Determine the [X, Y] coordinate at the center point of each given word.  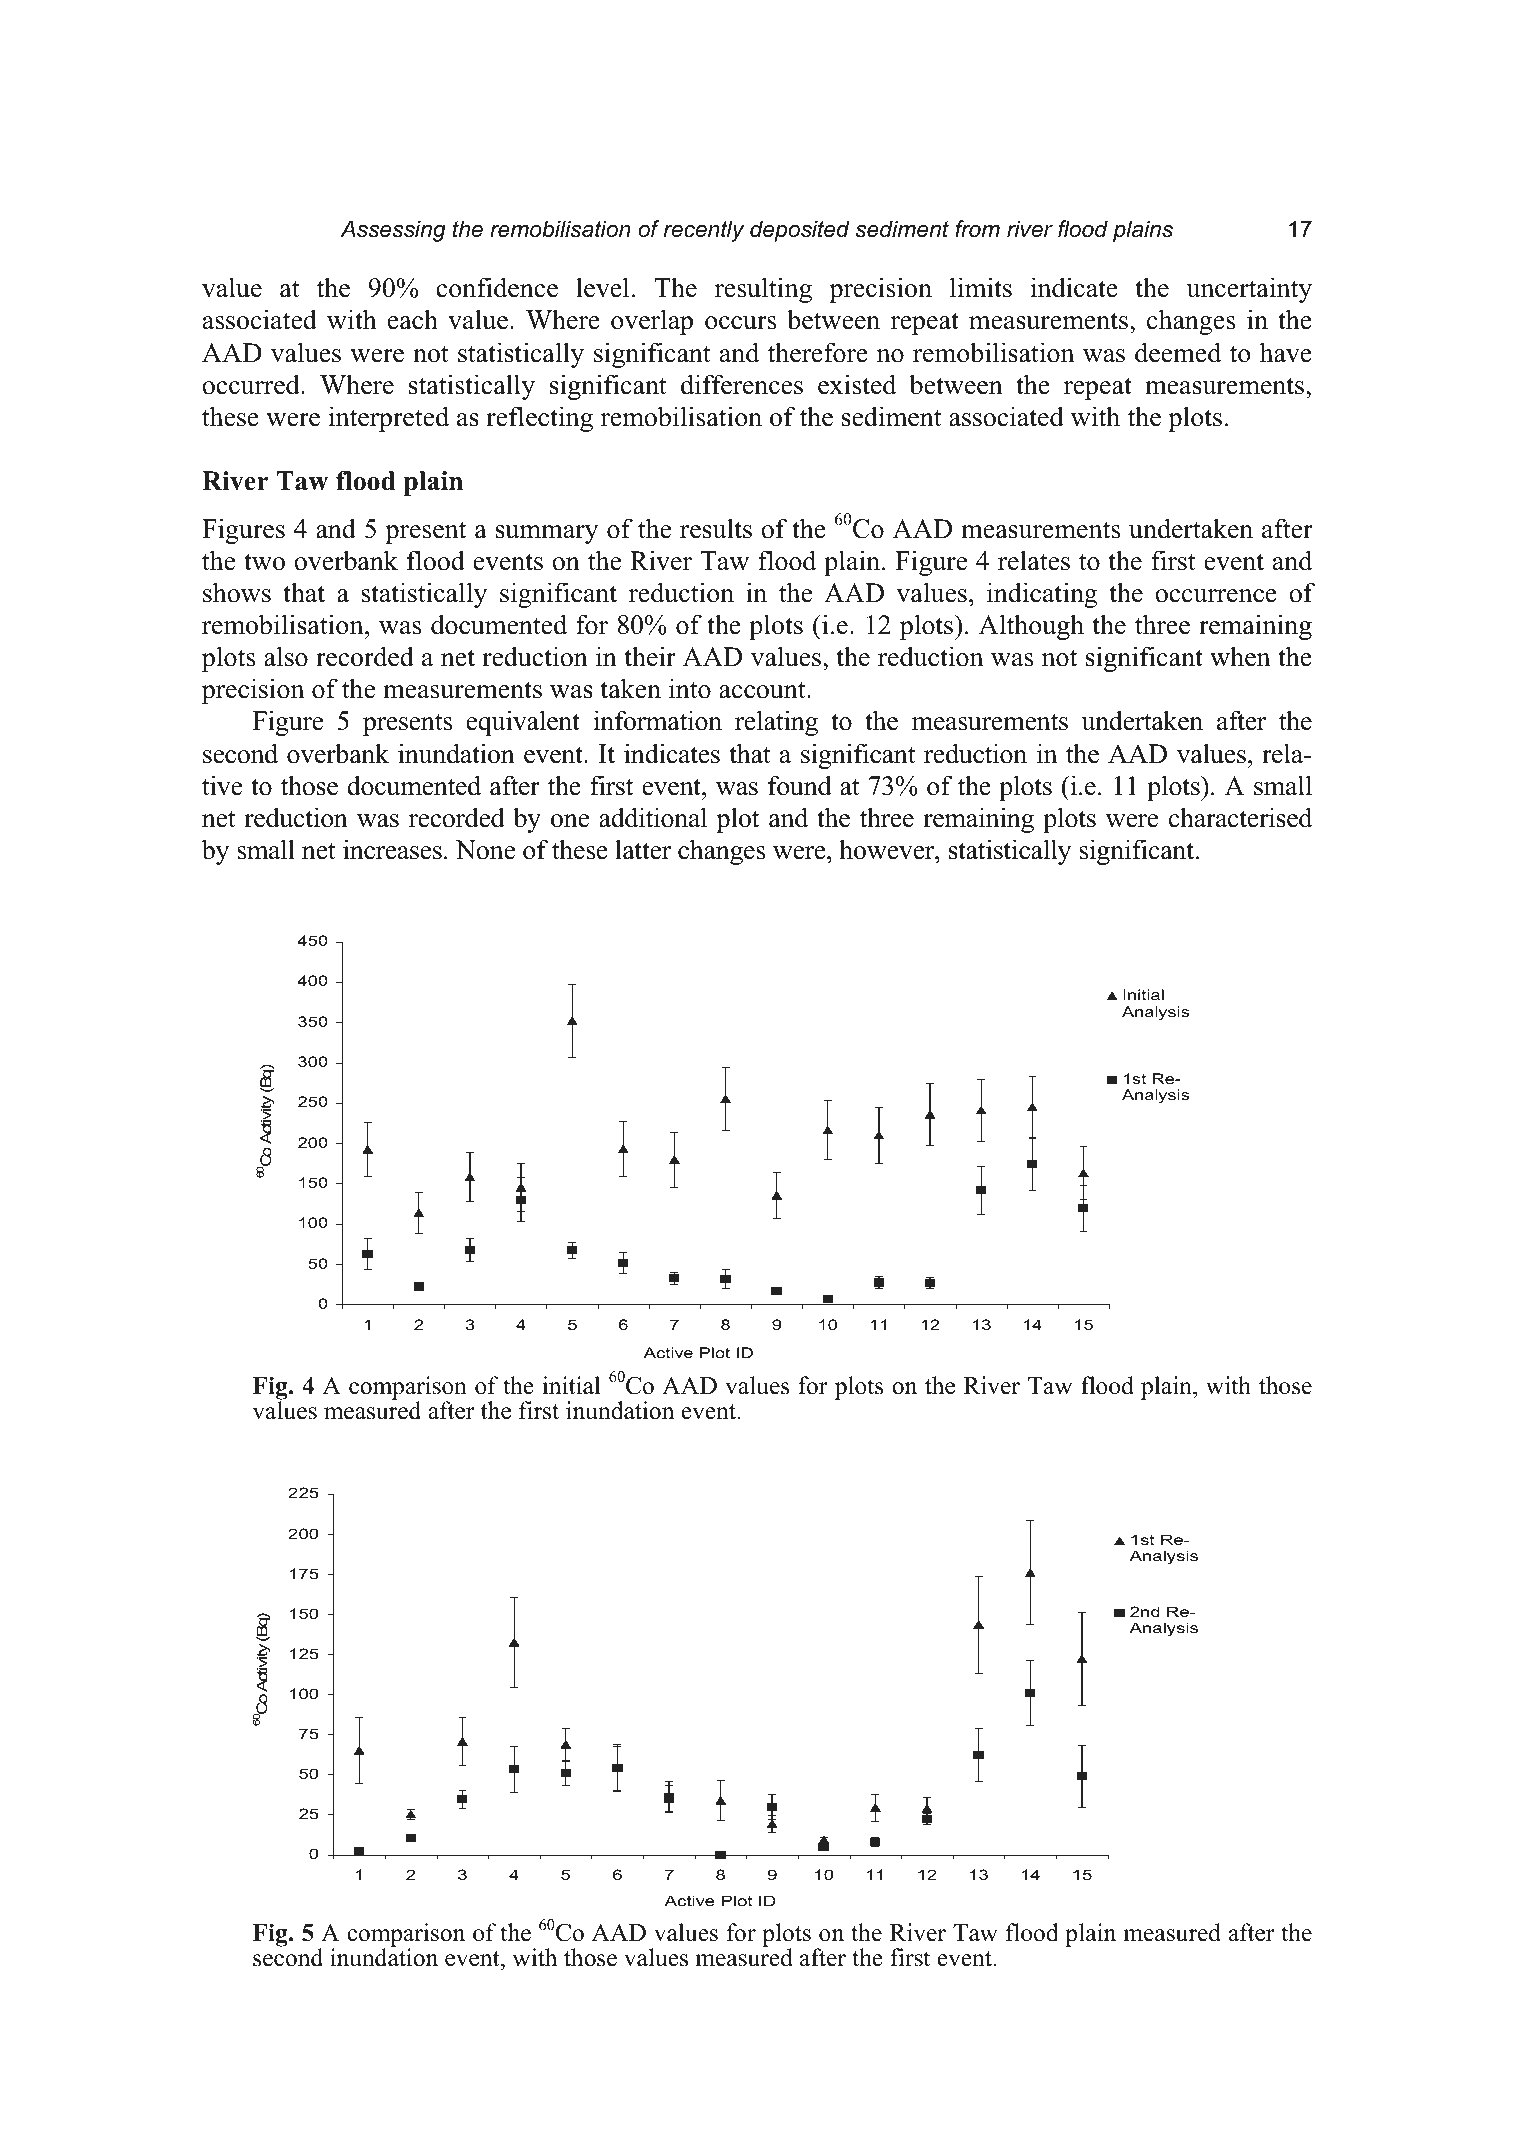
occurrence [1216, 596]
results [716, 528]
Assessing [393, 231]
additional [653, 817]
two [264, 562]
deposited [800, 231]
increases [392, 849]
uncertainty [1249, 290]
